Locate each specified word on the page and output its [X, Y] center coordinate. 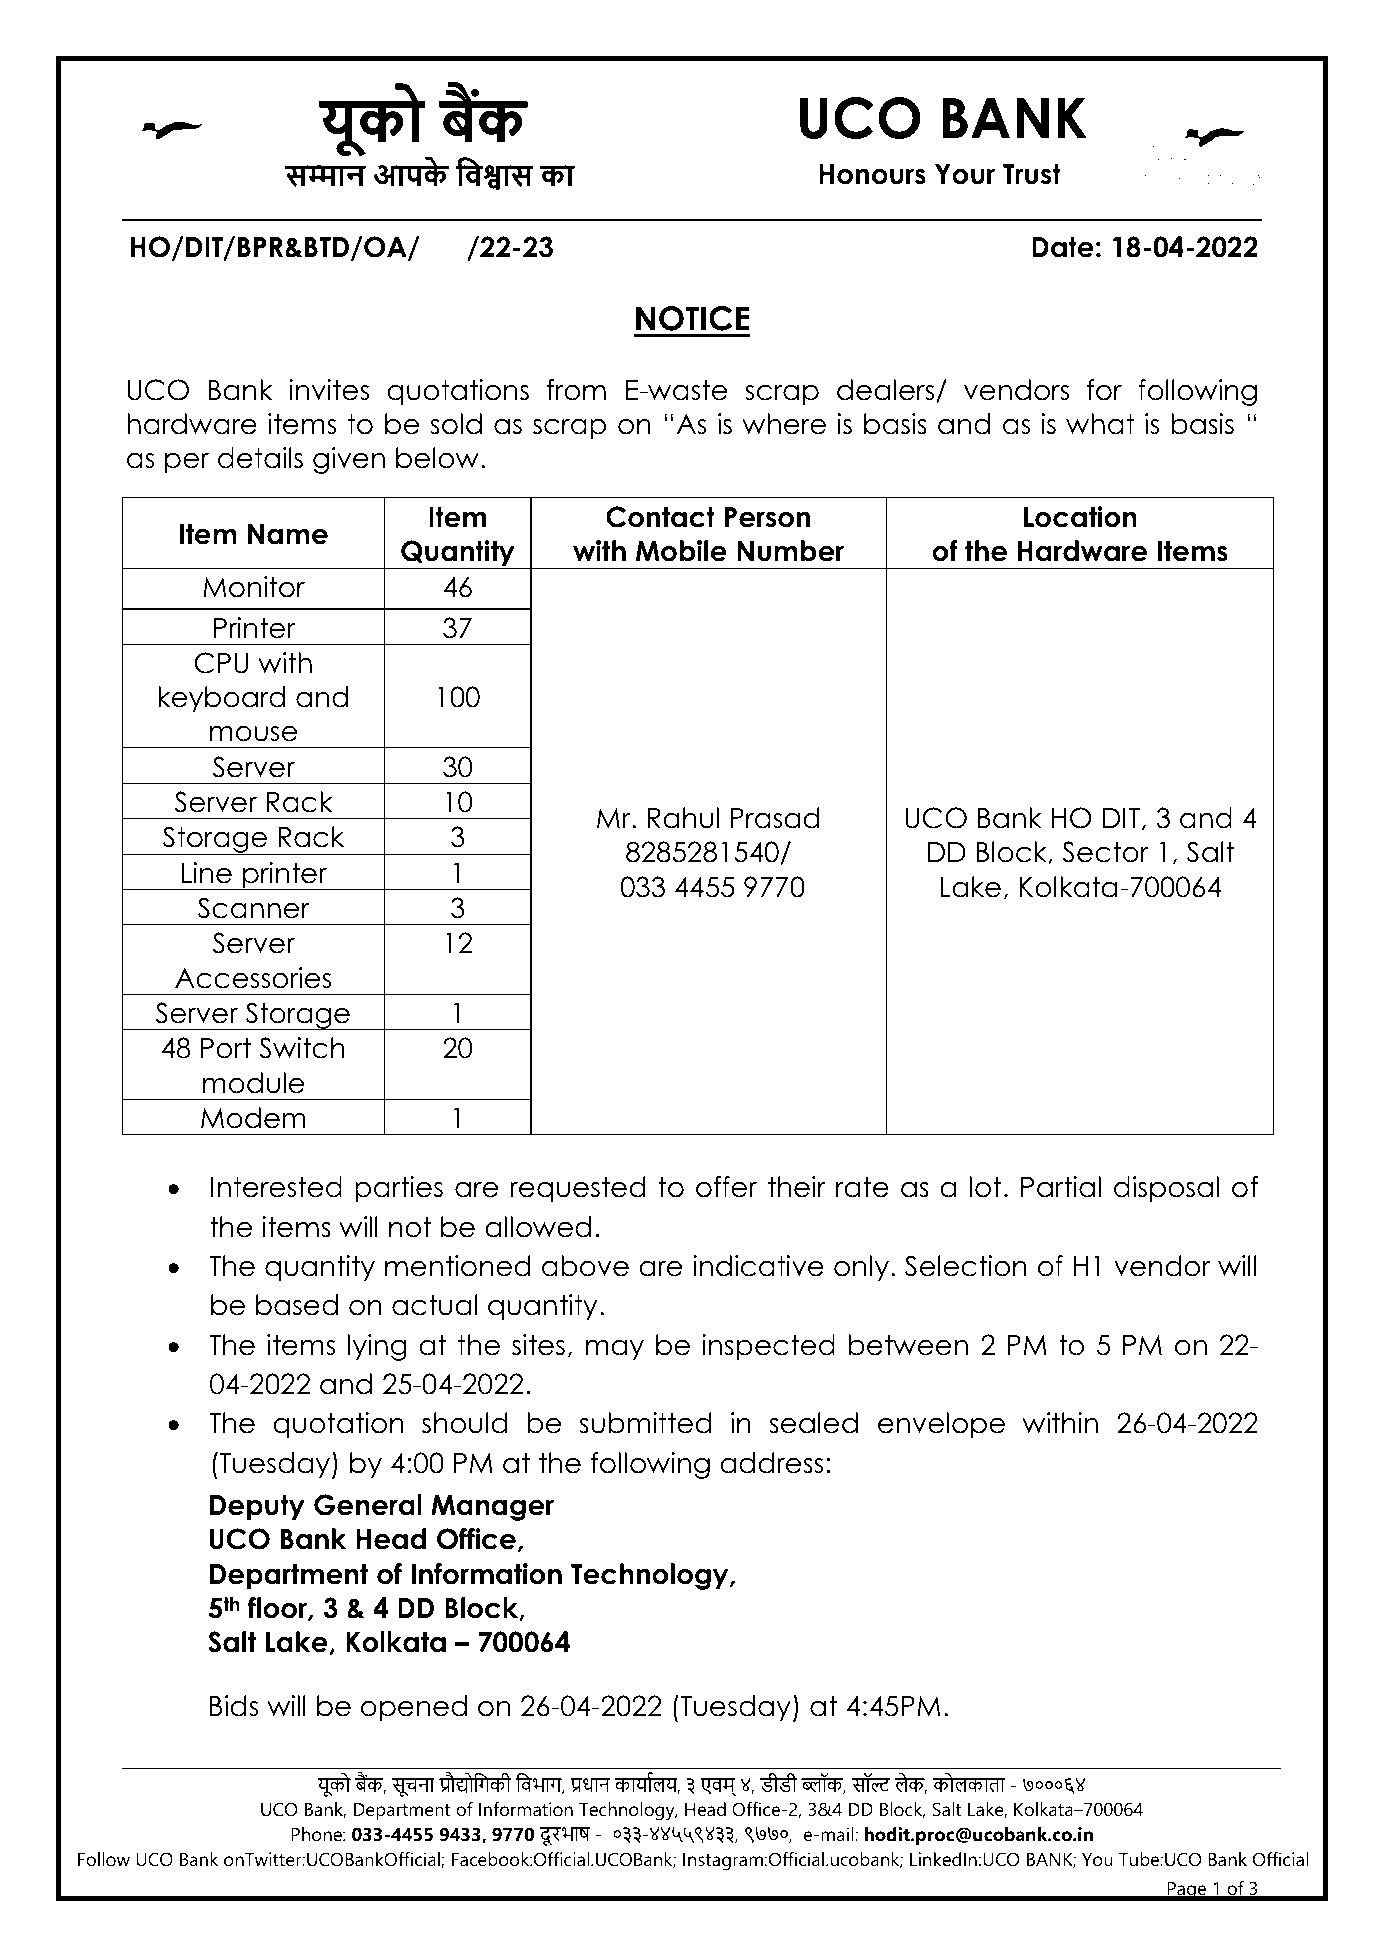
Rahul [683, 818]
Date [1063, 247]
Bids [234, 1706]
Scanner [254, 908]
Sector [1105, 852]
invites [329, 390]
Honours [872, 174]
